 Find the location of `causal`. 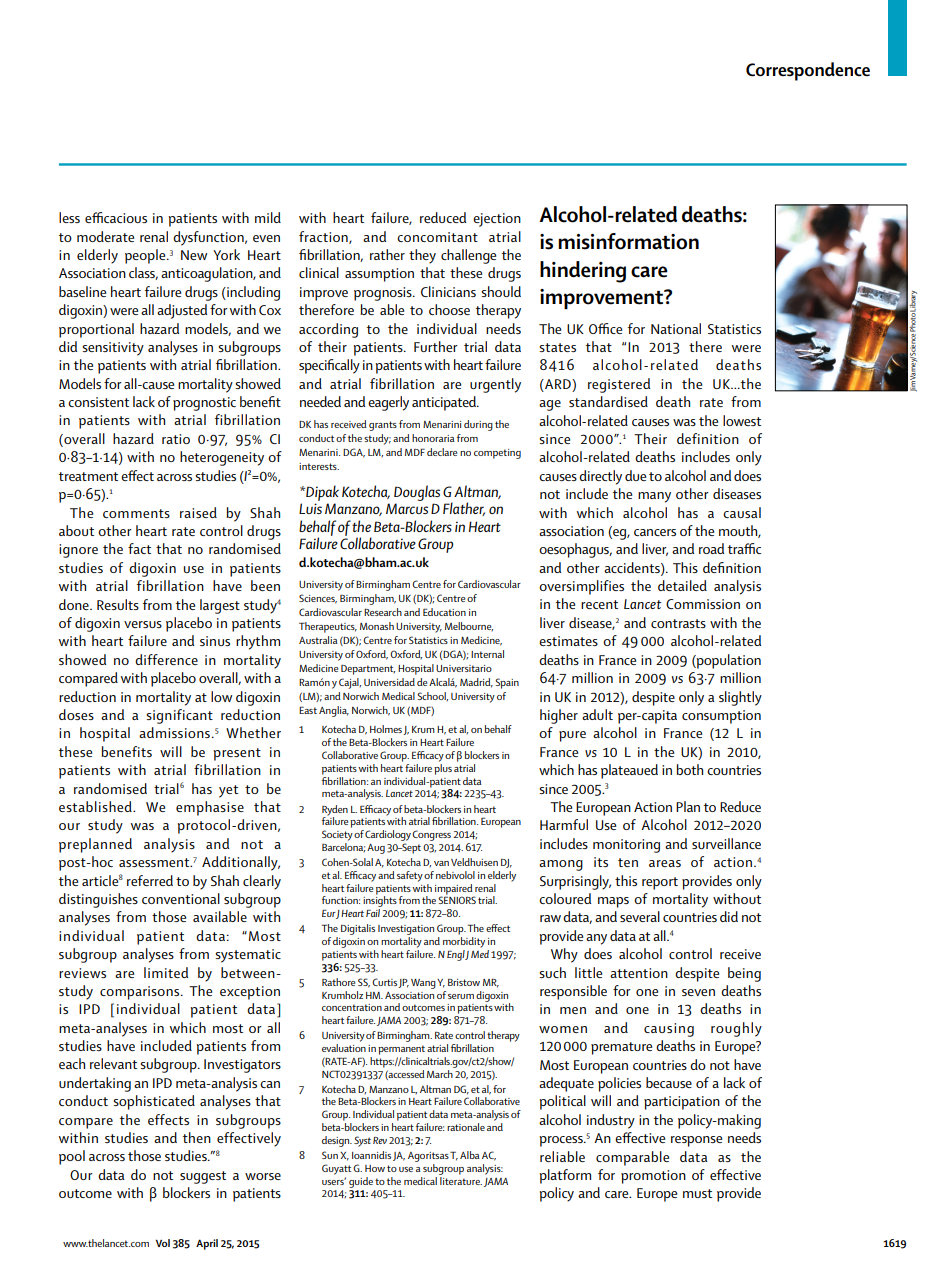

causal is located at coordinates (742, 512).
